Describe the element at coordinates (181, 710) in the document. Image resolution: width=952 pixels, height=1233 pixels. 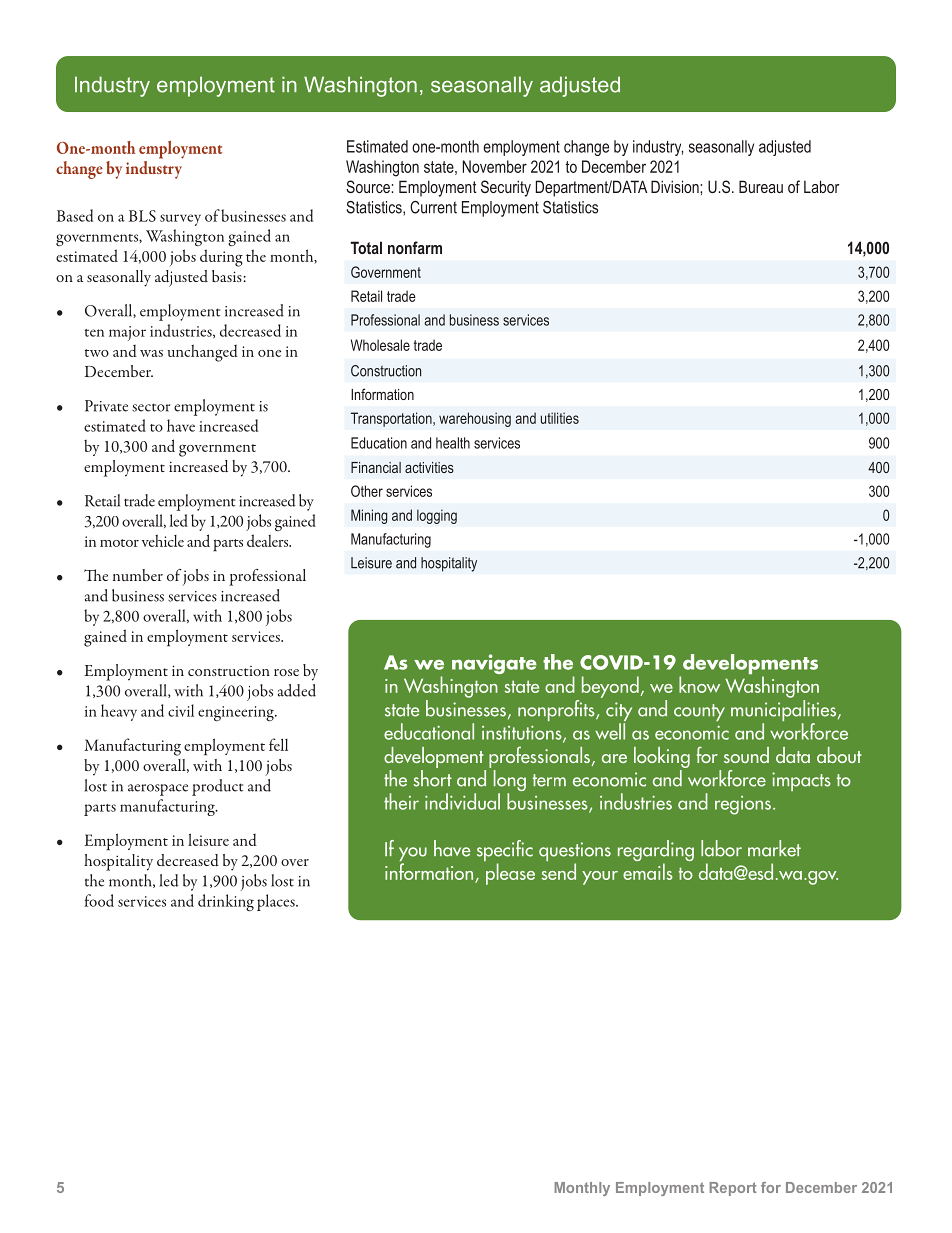
I see `civil` at that location.
